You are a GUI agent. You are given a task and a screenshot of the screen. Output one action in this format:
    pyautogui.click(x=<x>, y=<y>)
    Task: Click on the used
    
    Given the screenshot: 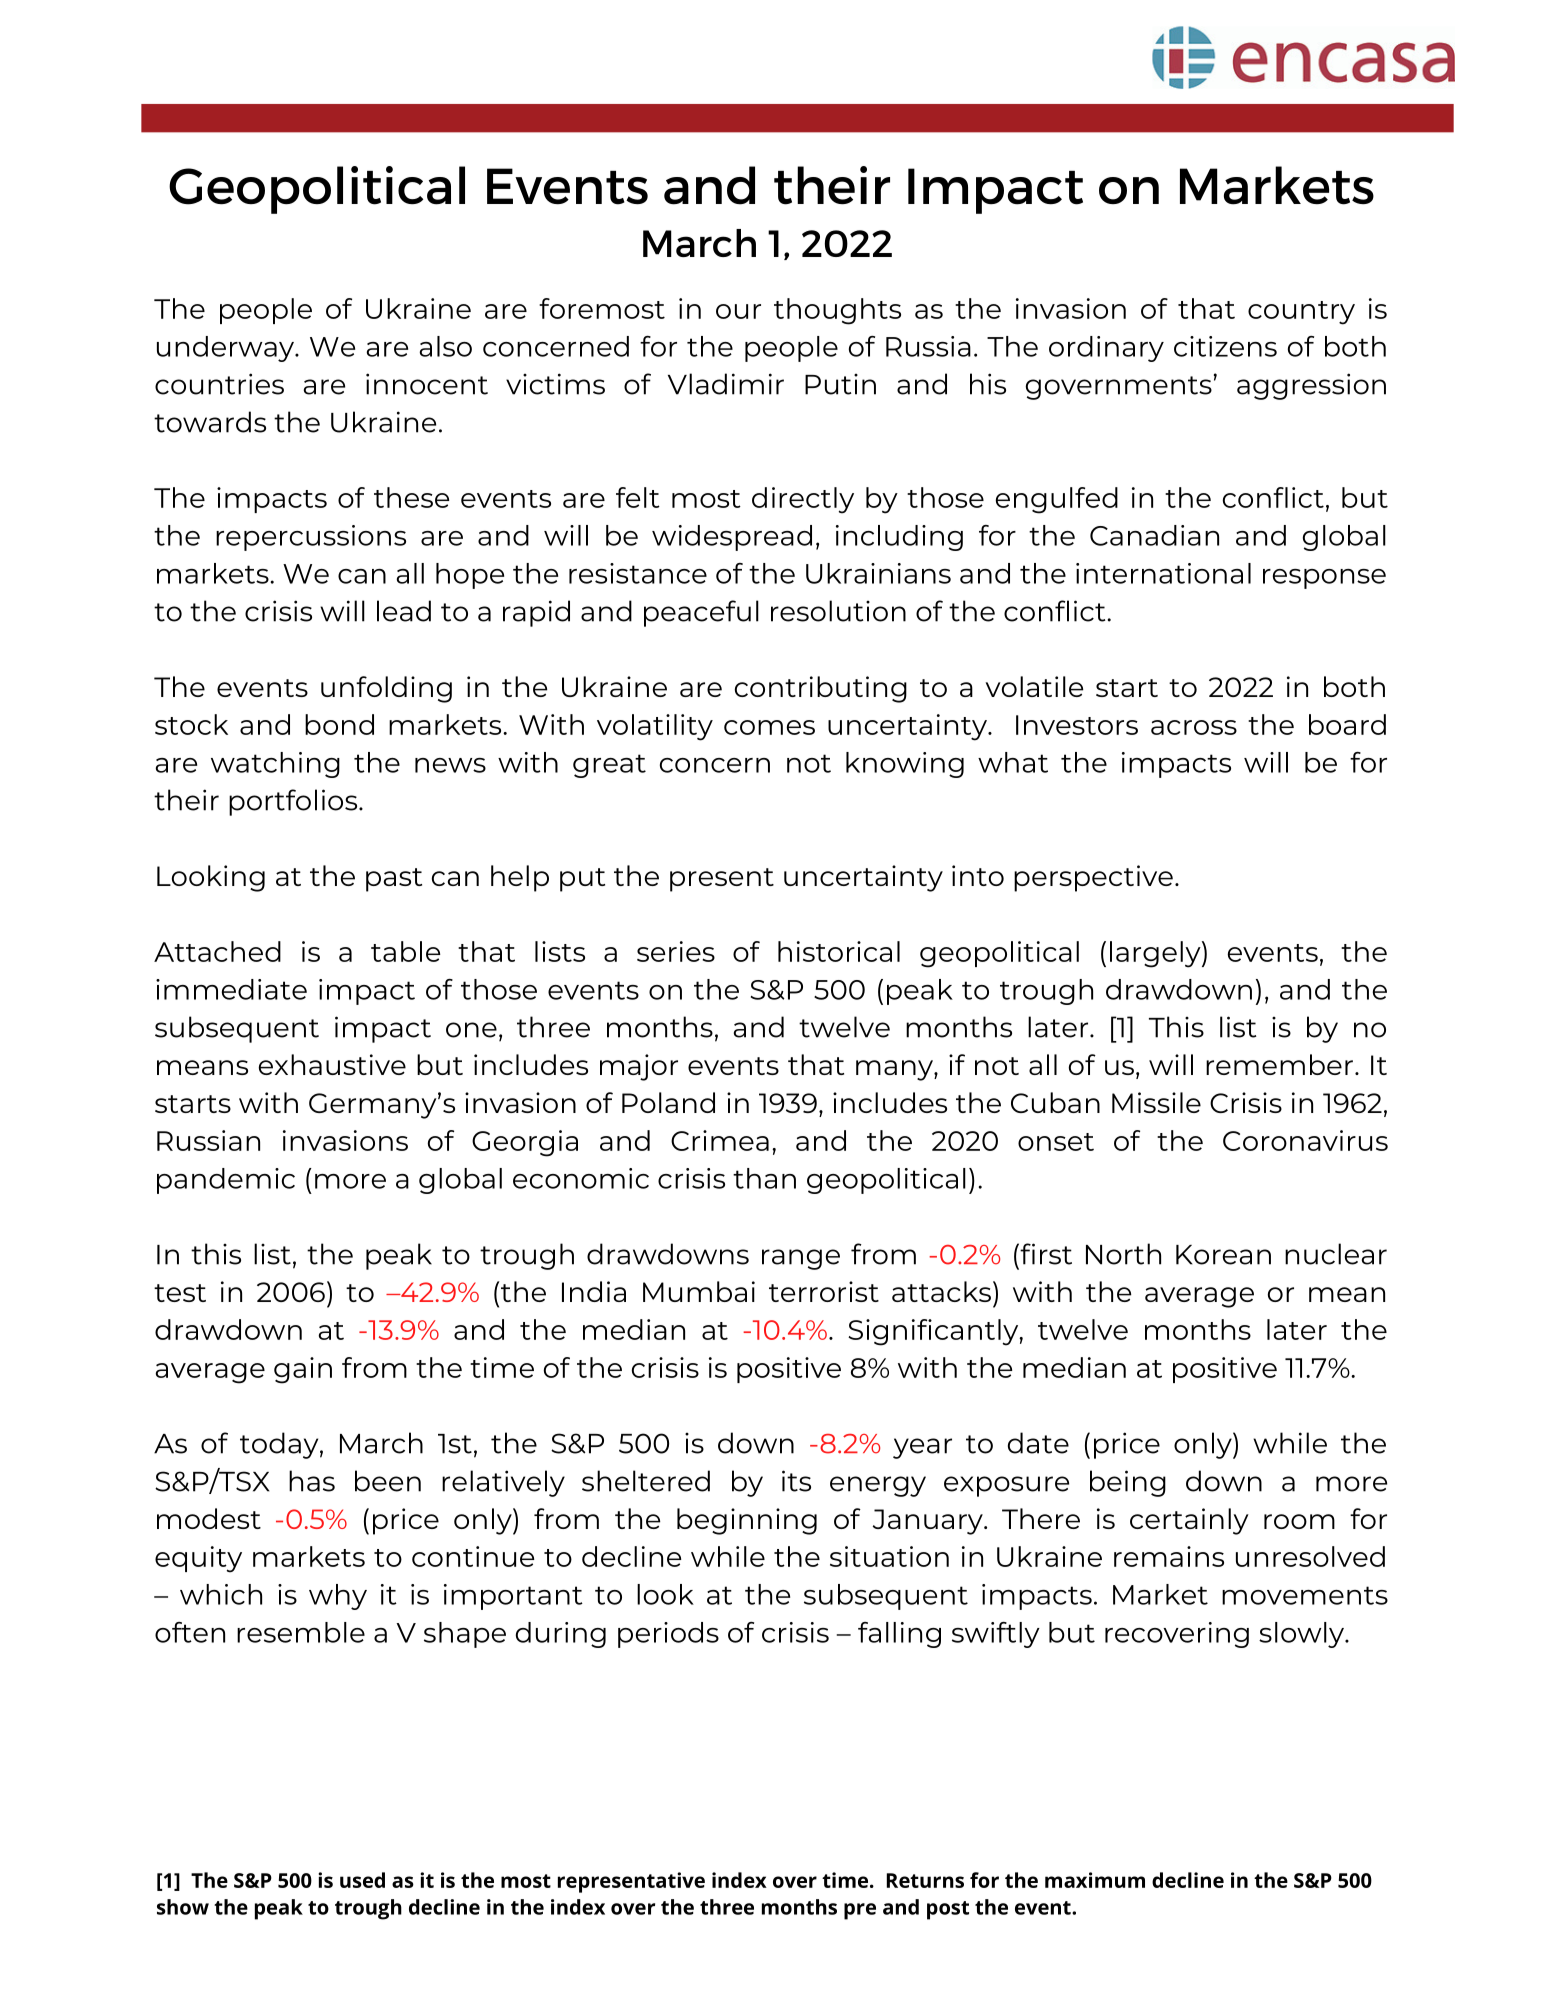 What is the action you would take?
    pyautogui.click(x=362, y=1880)
